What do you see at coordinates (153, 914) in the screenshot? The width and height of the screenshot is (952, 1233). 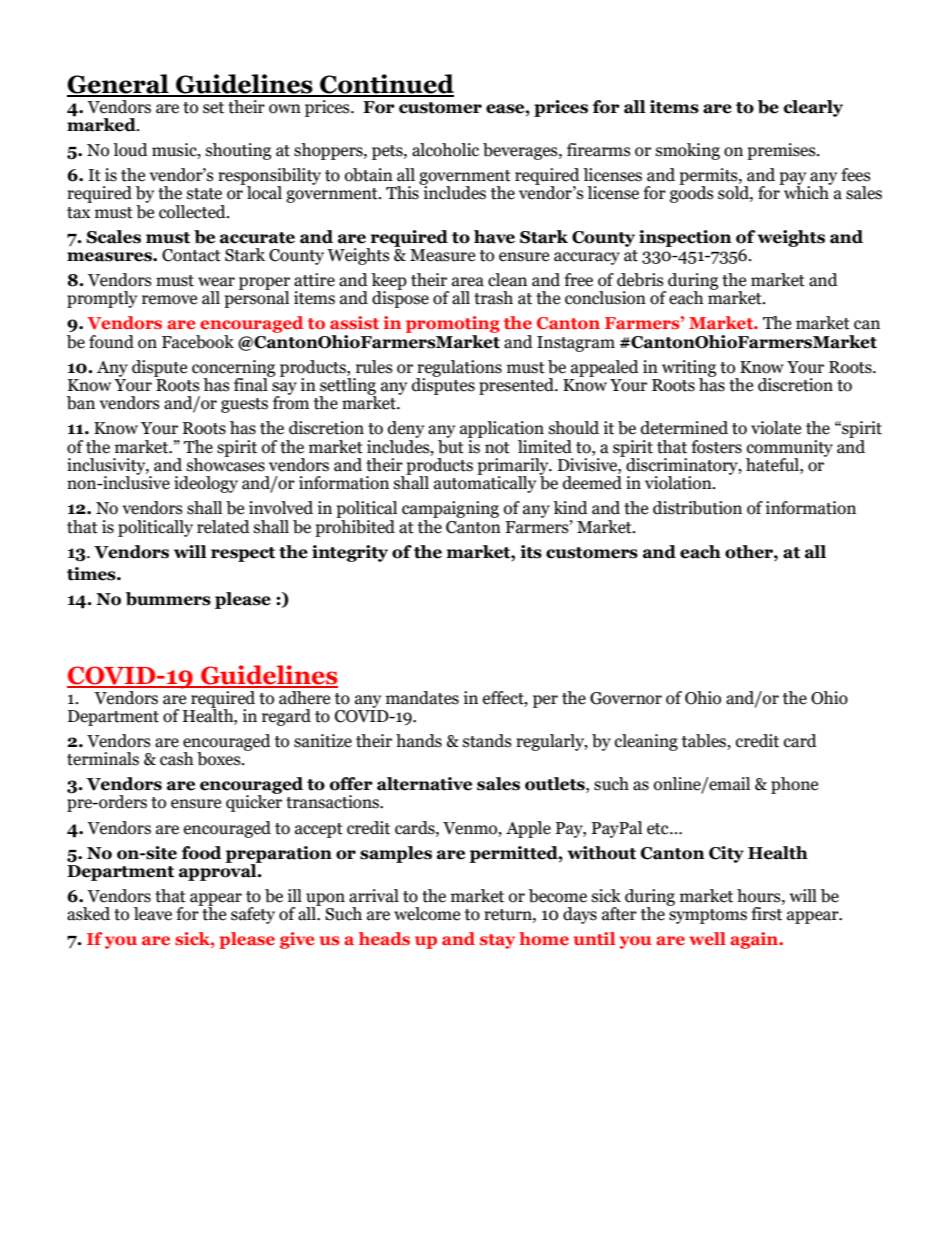 I see `leave` at bounding box center [153, 914].
